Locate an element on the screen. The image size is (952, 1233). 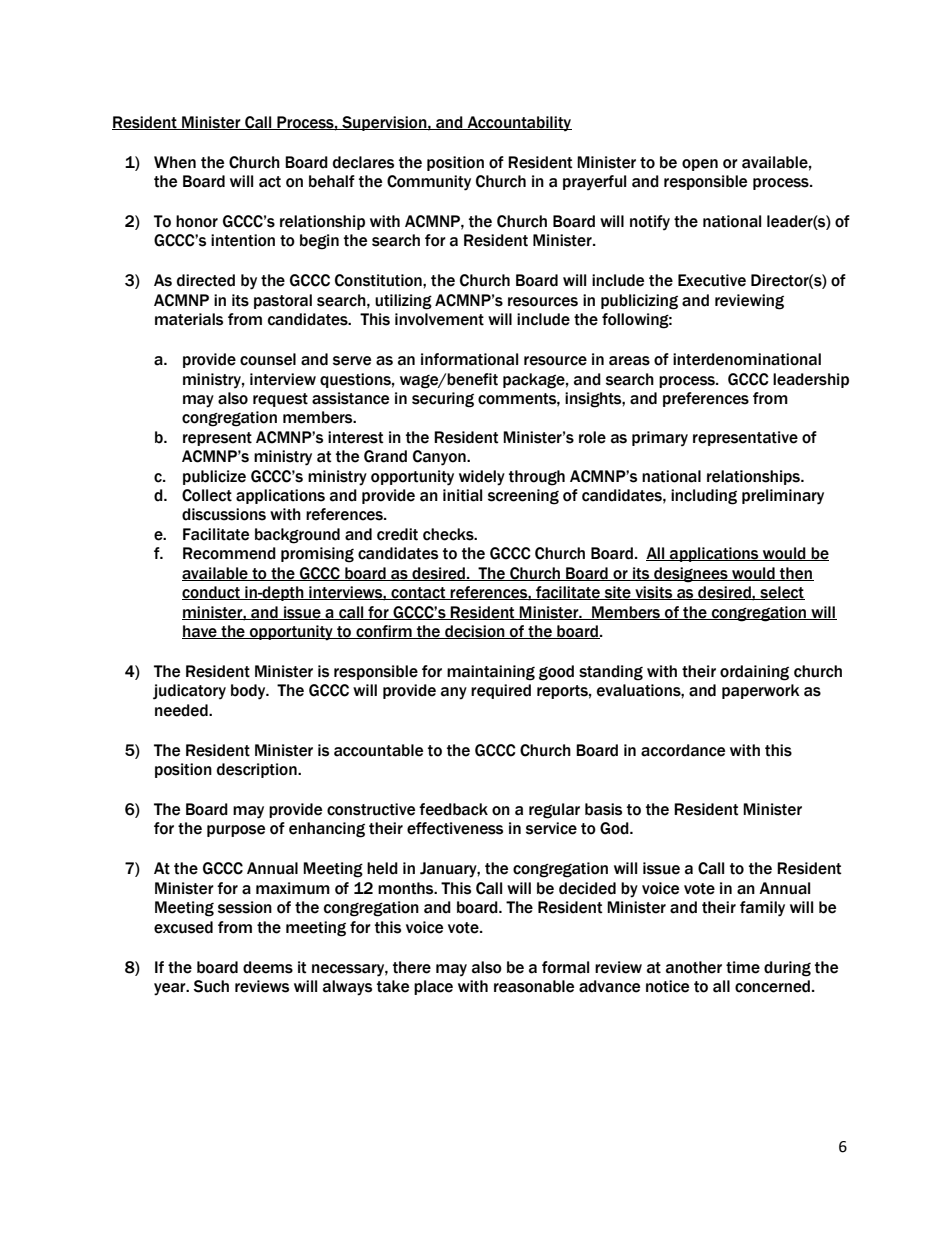
Accountability is located at coordinates (518, 124).
